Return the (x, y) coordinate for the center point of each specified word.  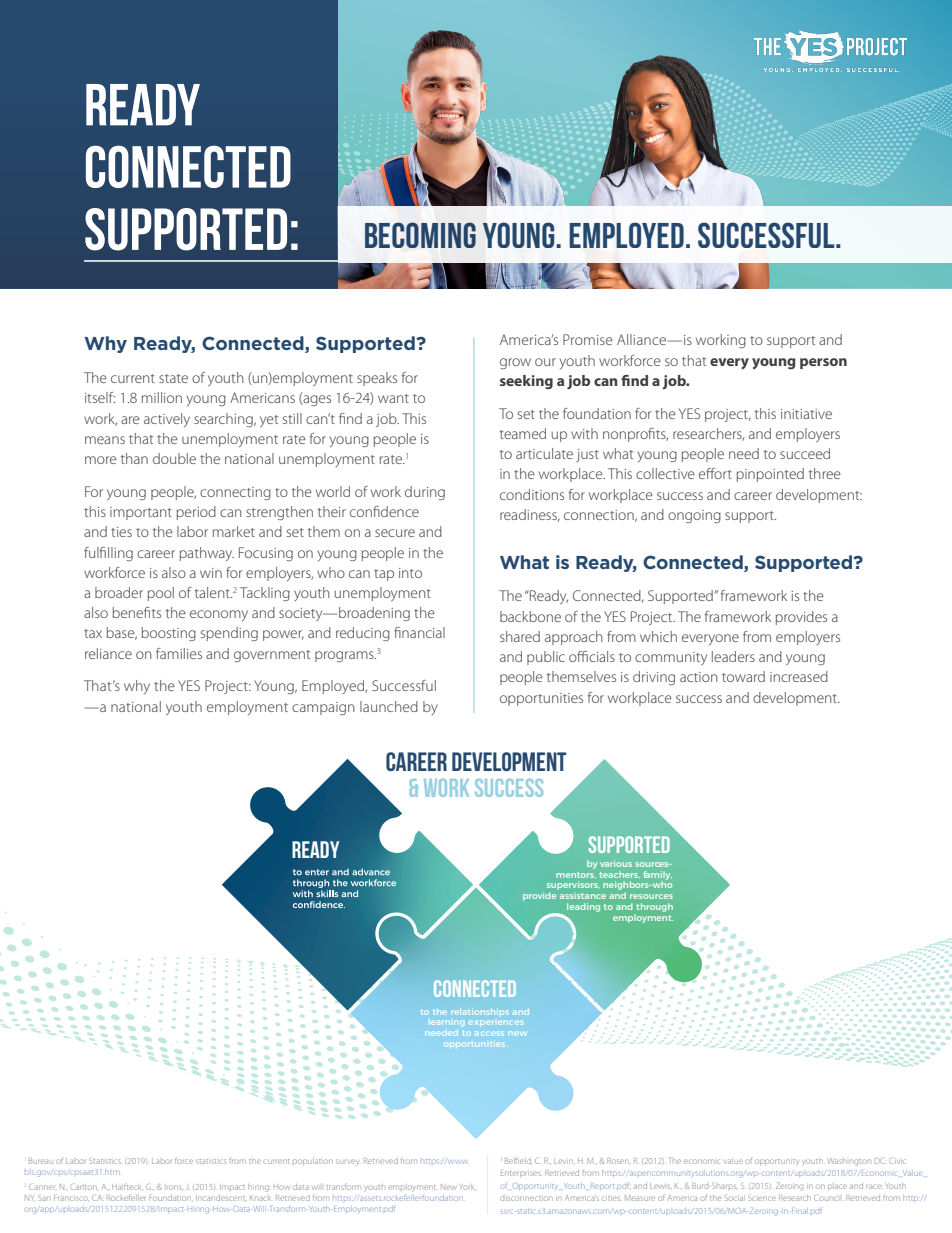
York (466, 1187)
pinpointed (770, 475)
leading (583, 907)
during (425, 493)
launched (389, 706)
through (654, 909)
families (179, 653)
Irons (174, 1187)
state (173, 378)
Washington (848, 1162)
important (141, 513)
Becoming (420, 235)
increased (799, 676)
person (823, 363)
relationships (480, 1012)
